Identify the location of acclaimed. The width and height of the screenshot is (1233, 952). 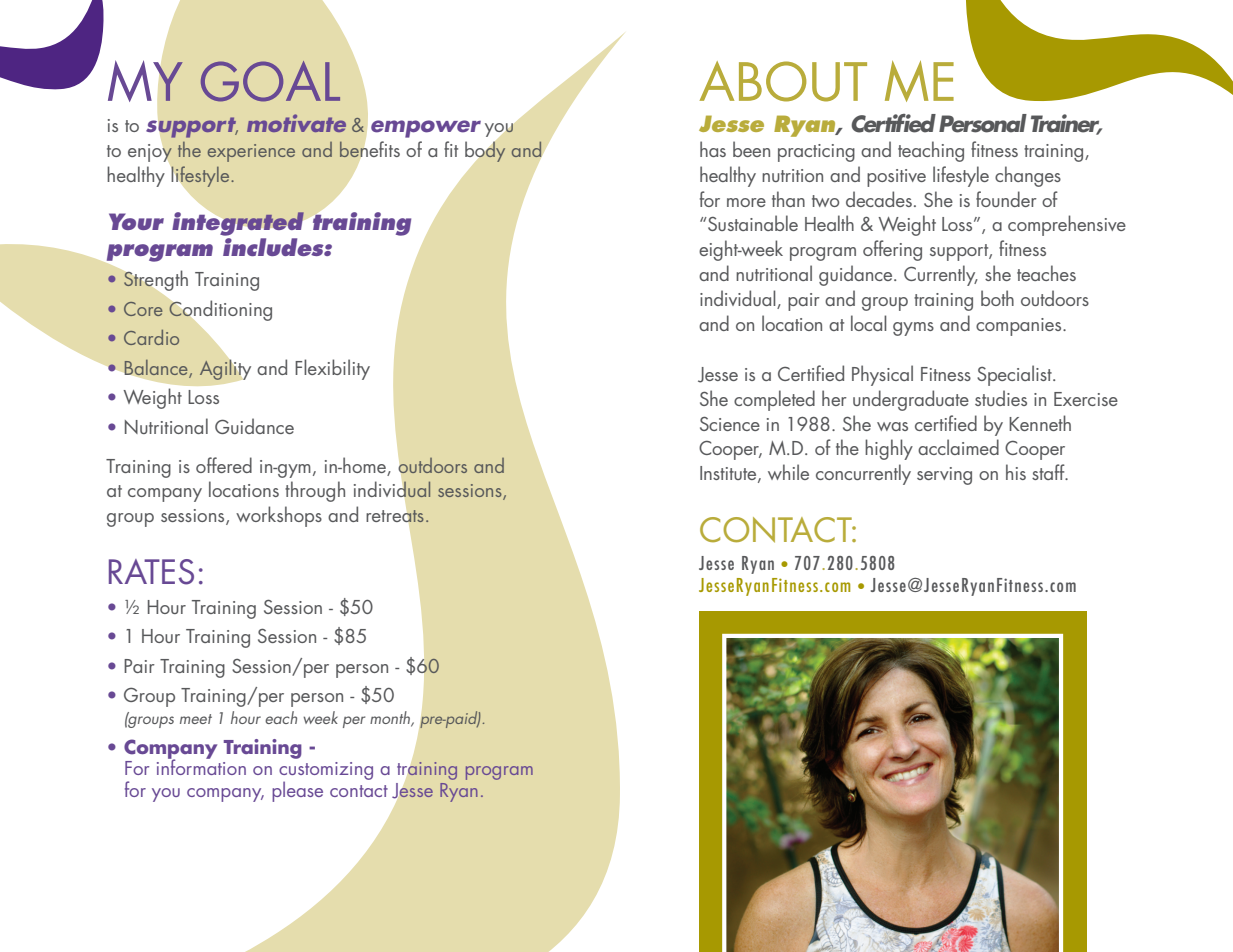
(958, 447).
